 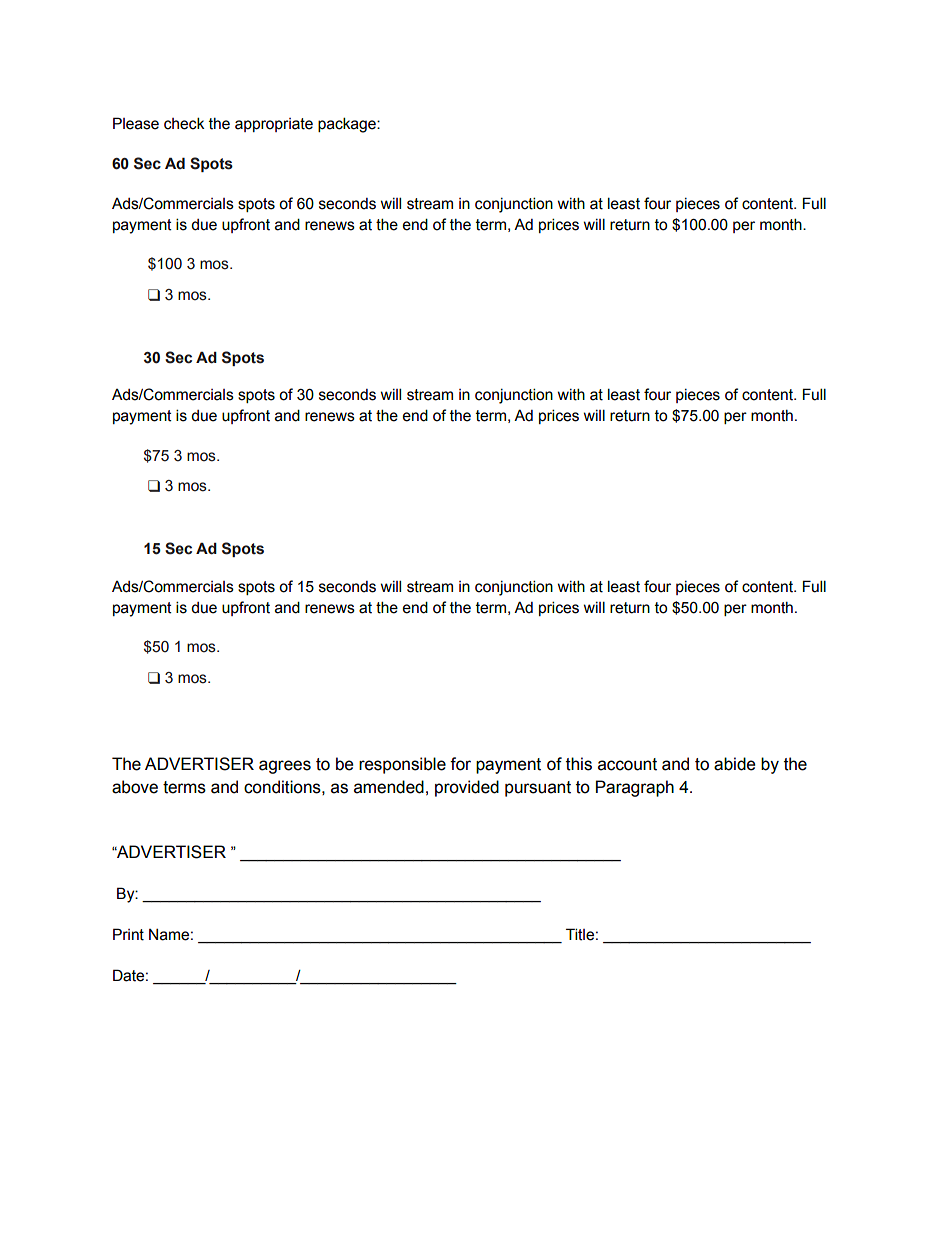 I want to click on package, so click(x=348, y=125).
